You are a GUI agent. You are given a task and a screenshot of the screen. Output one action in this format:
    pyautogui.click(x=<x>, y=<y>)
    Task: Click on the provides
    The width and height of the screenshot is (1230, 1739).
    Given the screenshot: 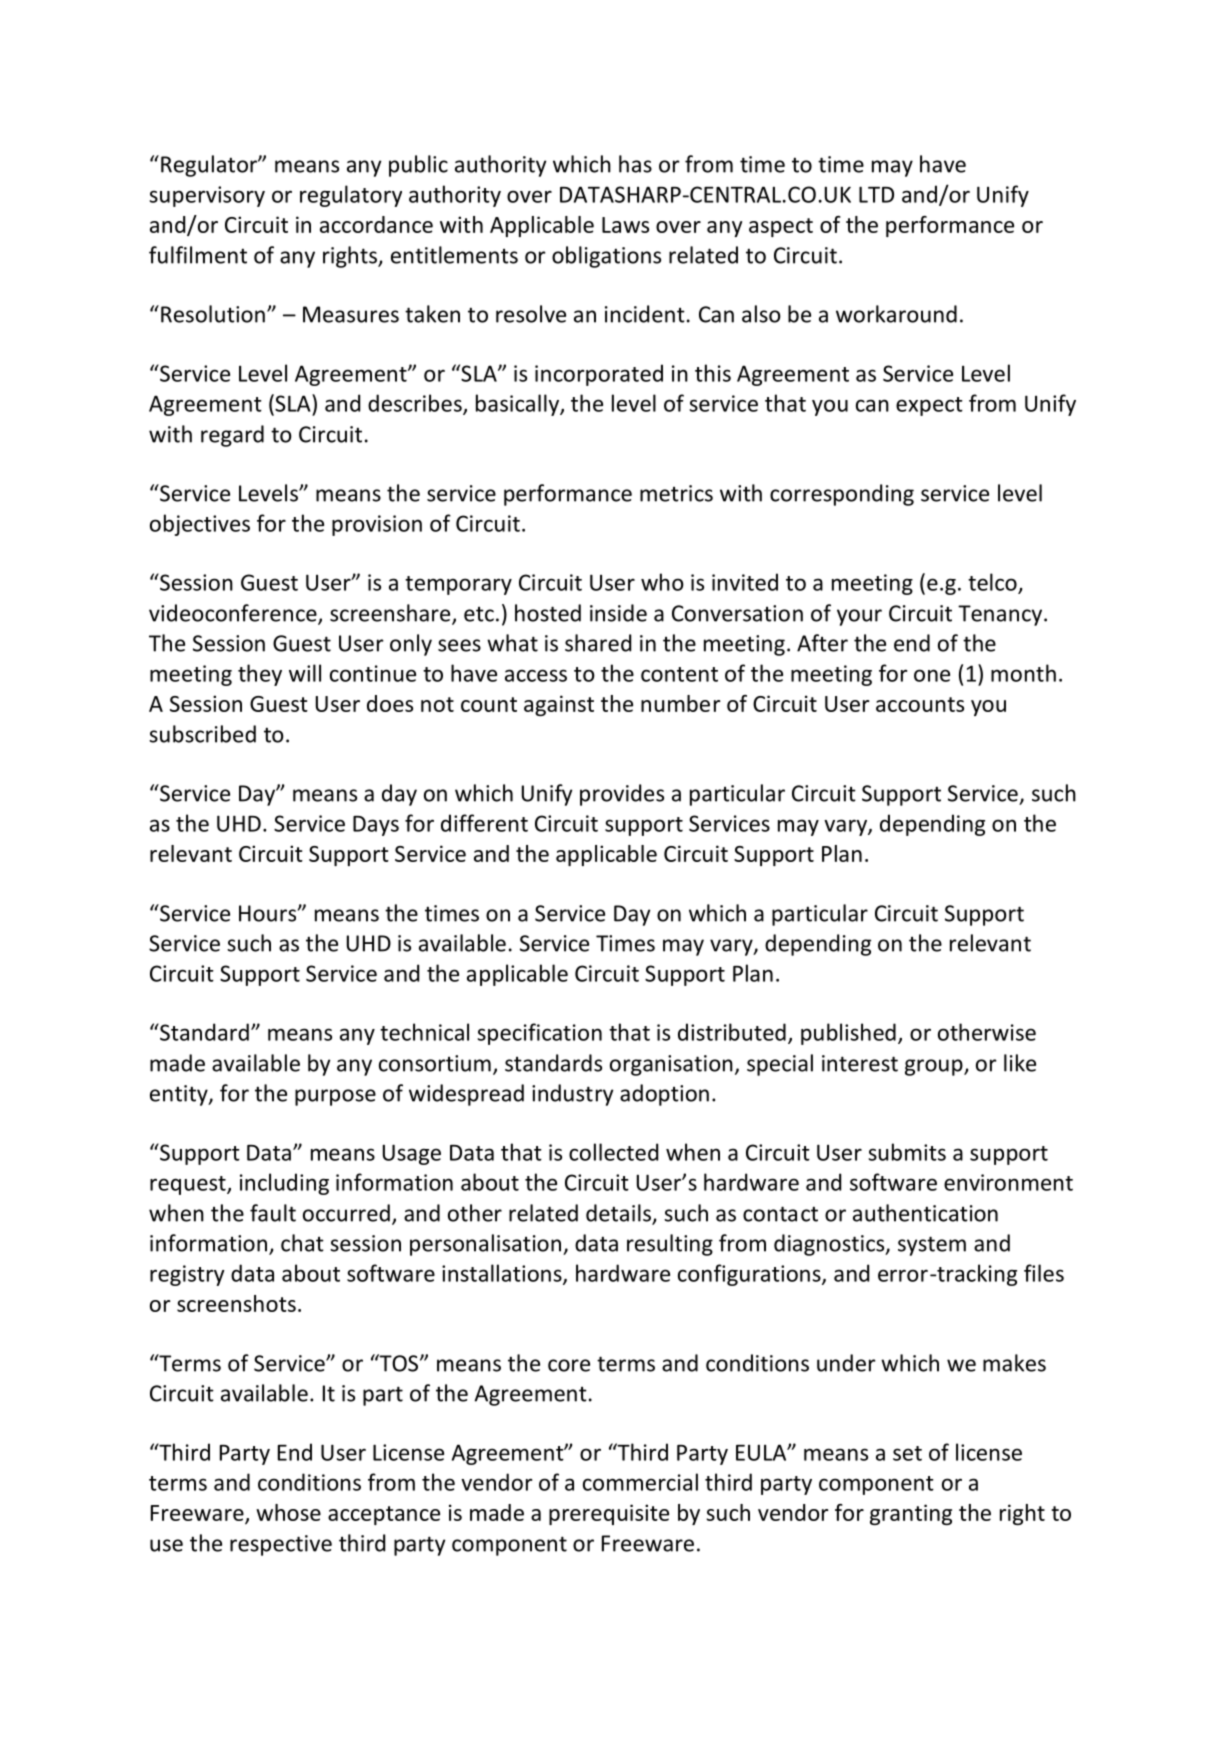 What is the action you would take?
    pyautogui.click(x=622, y=795)
